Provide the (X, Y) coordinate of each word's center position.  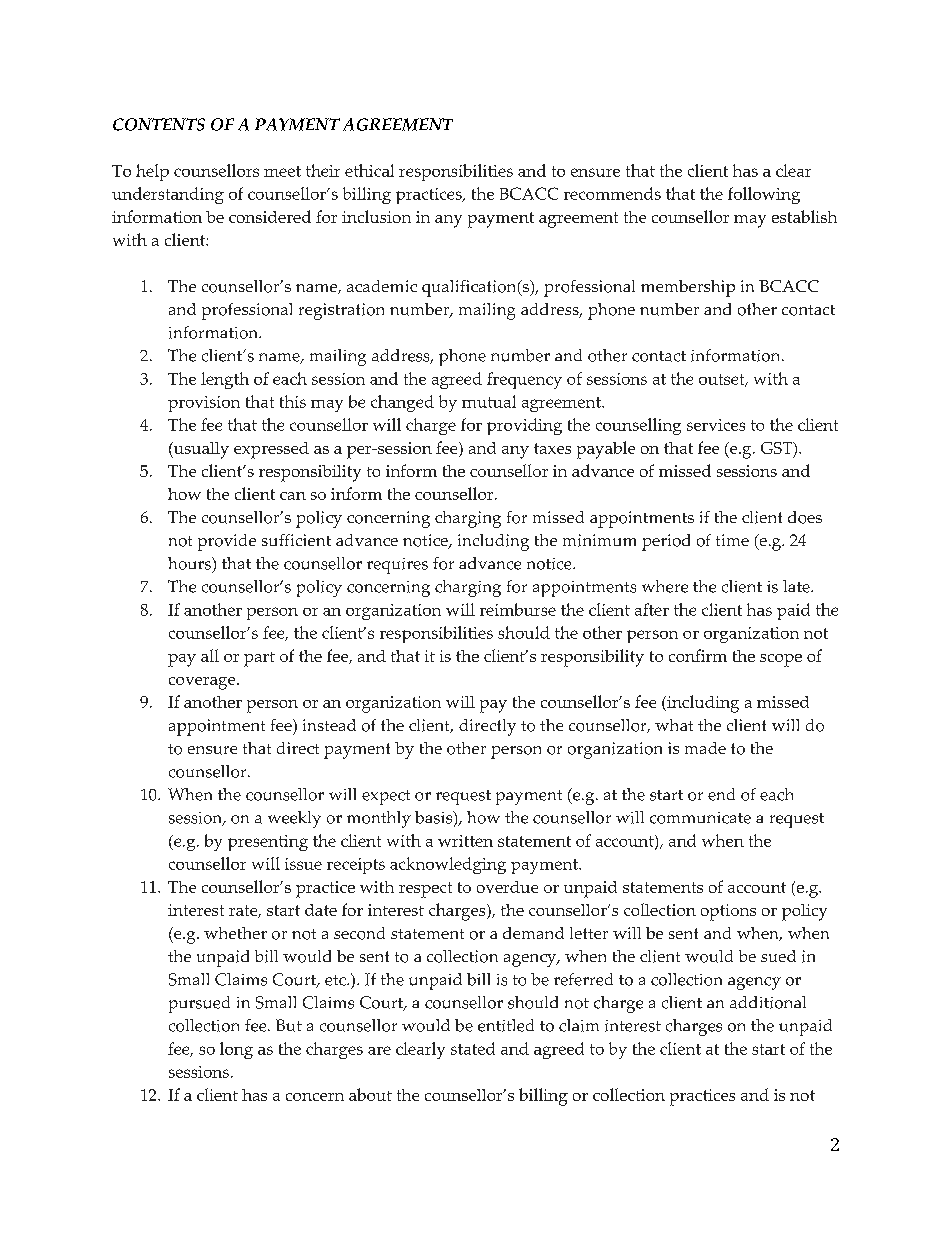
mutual (489, 401)
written (465, 841)
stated (473, 1048)
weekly (294, 819)
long (236, 1050)
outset (723, 380)
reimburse (518, 609)
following (764, 195)
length (225, 380)
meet (282, 171)
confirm (698, 655)
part (259, 659)
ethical (369, 170)
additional (768, 1002)
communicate (700, 818)
